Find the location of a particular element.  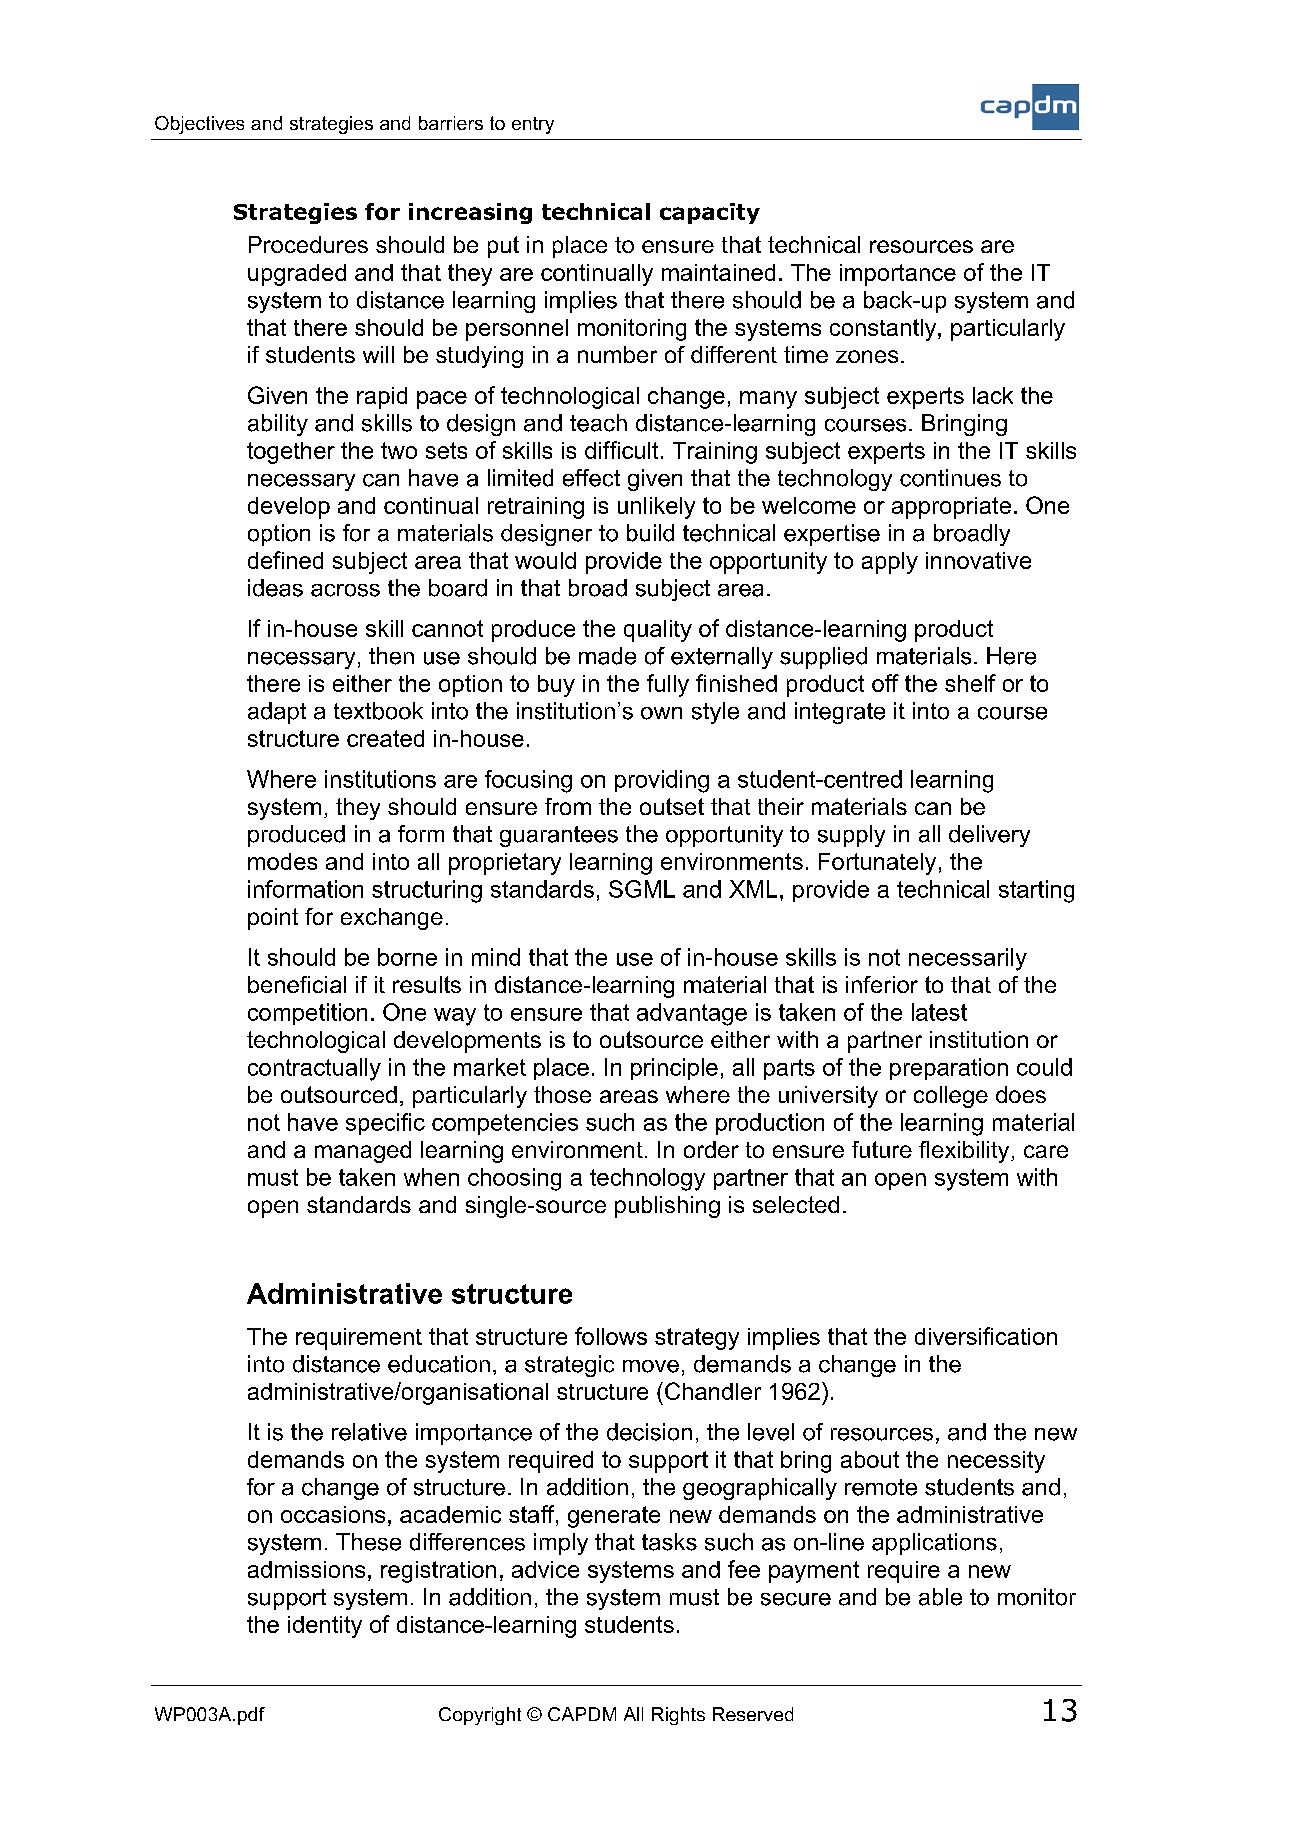

flexibility is located at coordinates (965, 1152).
